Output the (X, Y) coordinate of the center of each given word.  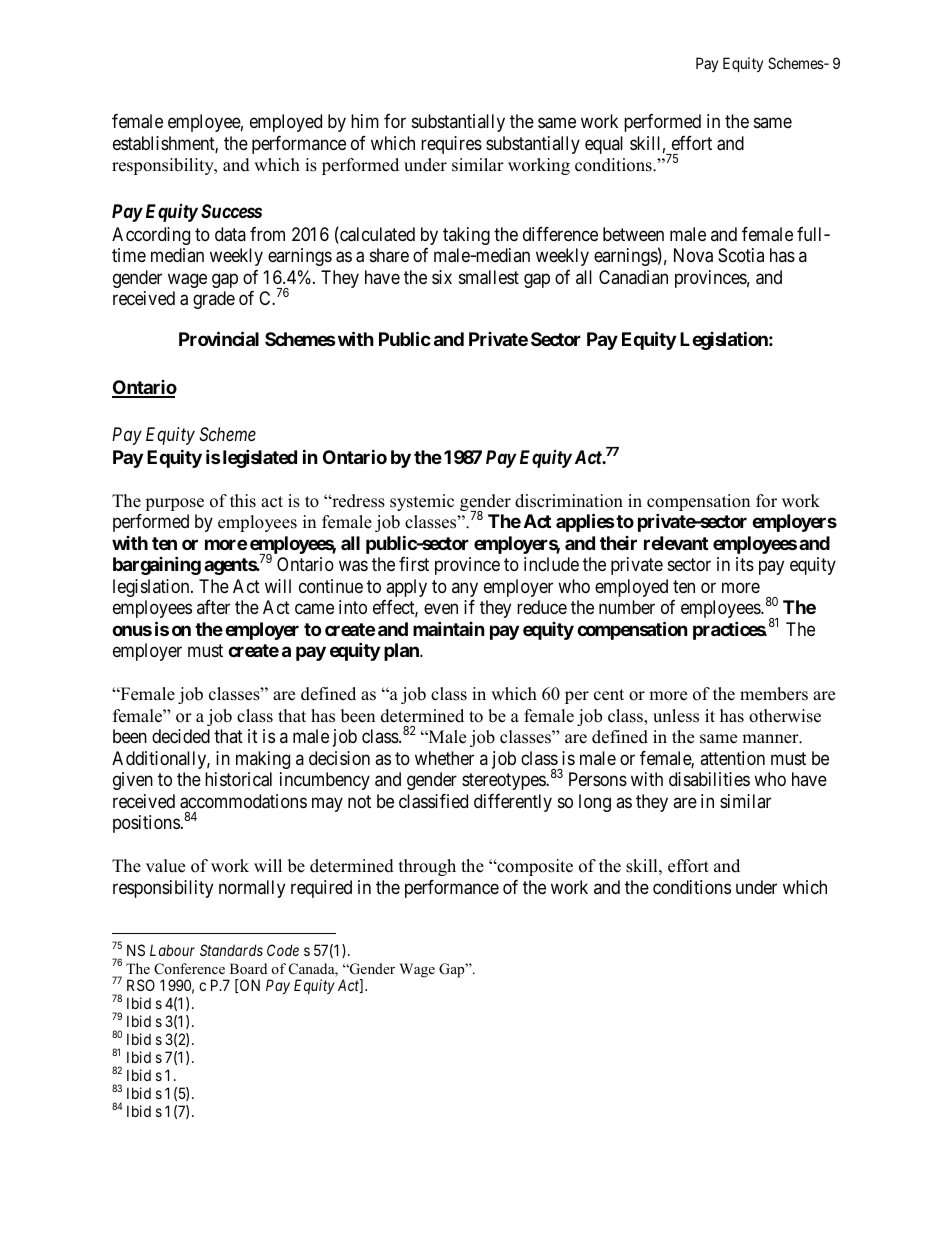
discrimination (569, 501)
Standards (231, 950)
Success (231, 211)
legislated (258, 459)
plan (402, 652)
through (427, 867)
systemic (422, 502)
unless (676, 716)
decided (181, 736)
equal (604, 145)
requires (451, 145)
